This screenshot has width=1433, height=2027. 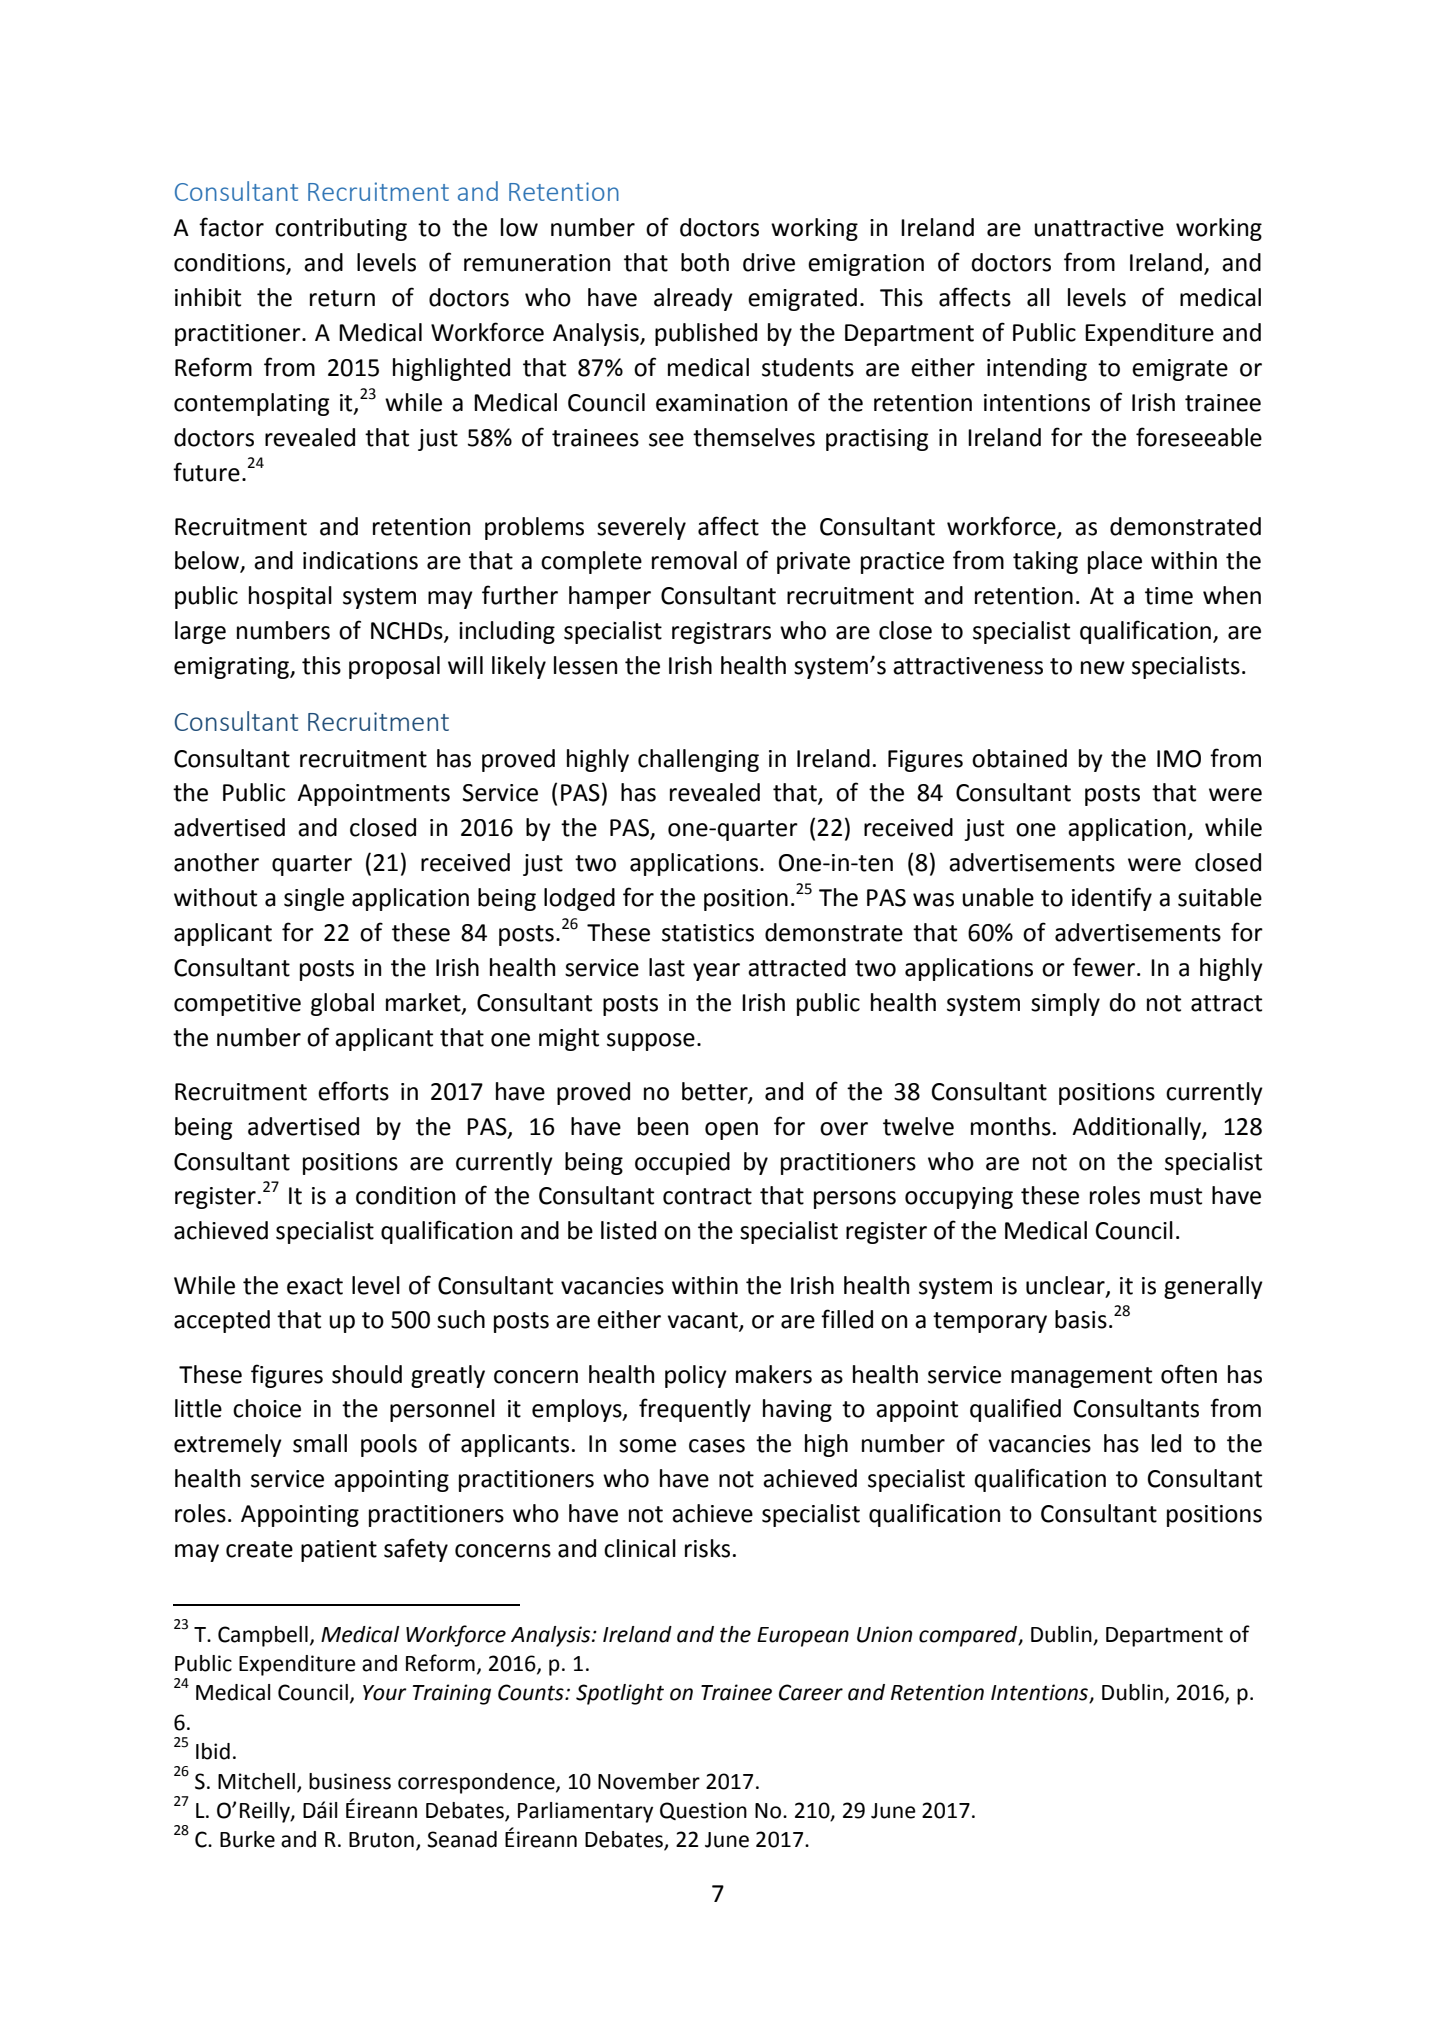 What do you see at coordinates (694, 560) in the screenshot?
I see `removal` at bounding box center [694, 560].
